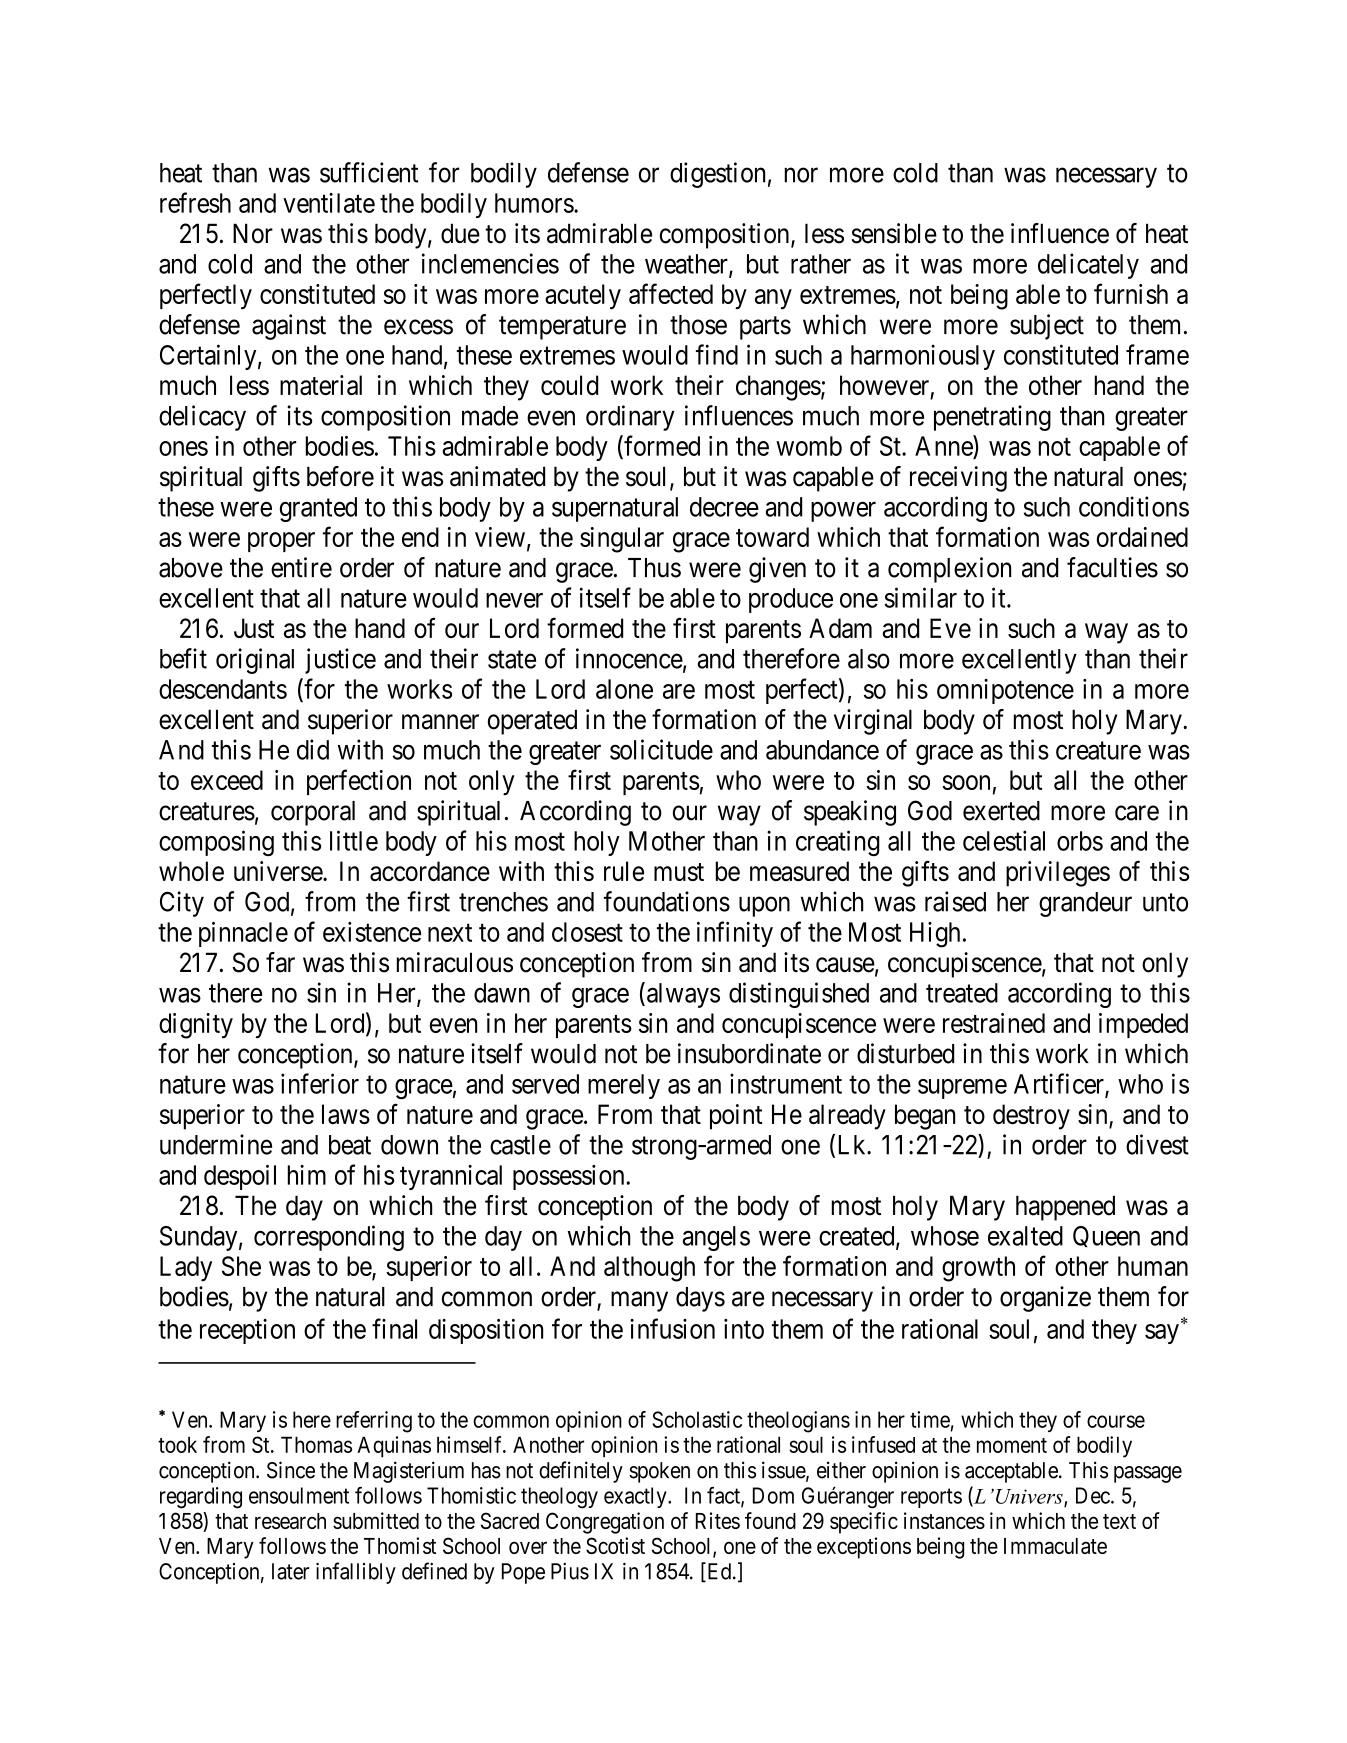 The width and height of the screenshot is (1347, 1743). Describe the element at coordinates (679, 872) in the screenshot. I see `must` at that location.
